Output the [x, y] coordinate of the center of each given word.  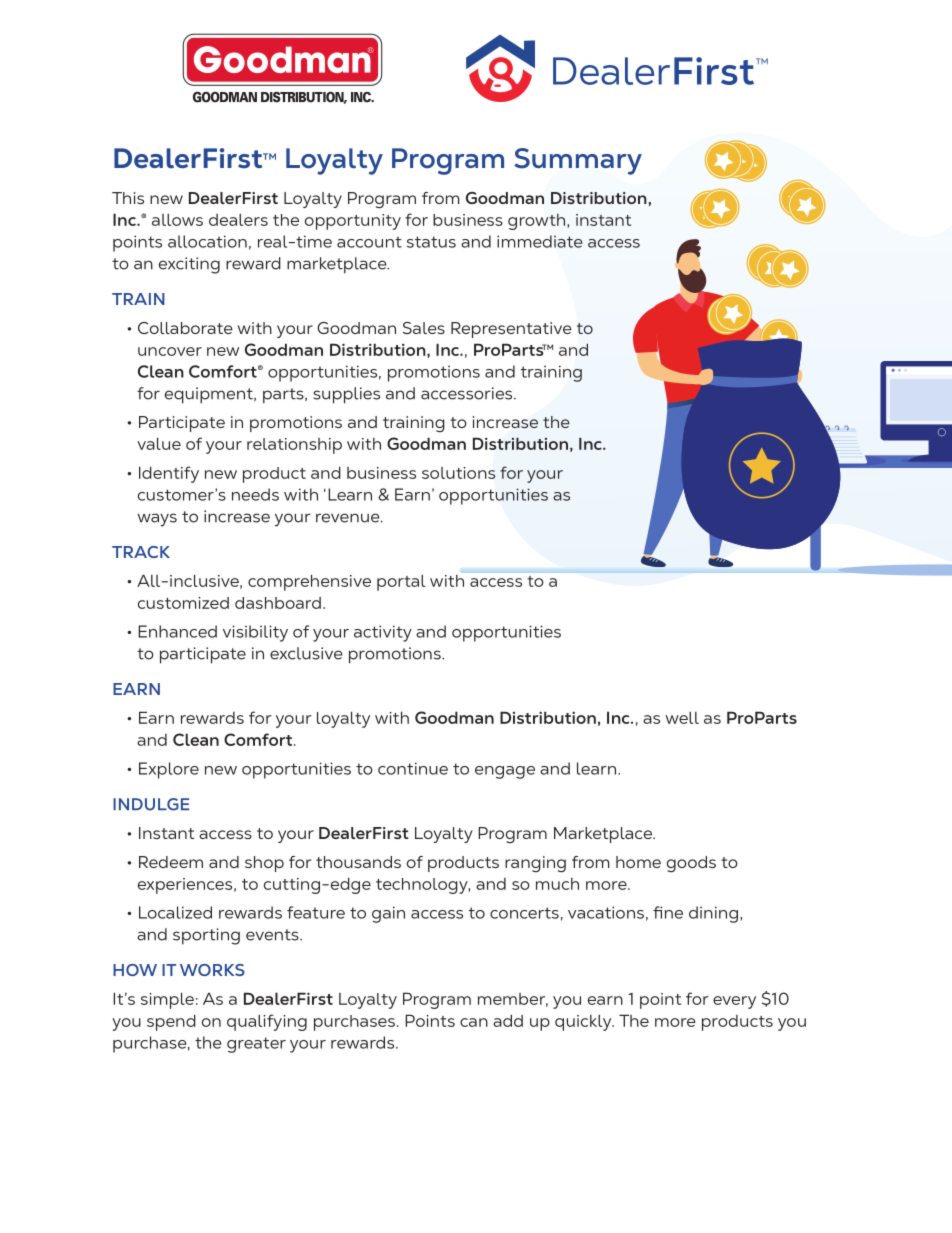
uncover [170, 351]
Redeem [171, 862]
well [682, 718]
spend [171, 1022]
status [431, 242]
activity [383, 633]
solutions [458, 473]
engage [505, 772]
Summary [578, 161]
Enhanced [177, 631]
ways [157, 520]
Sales [424, 328]
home [638, 862]
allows [177, 220]
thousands [358, 862]
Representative [511, 330]
